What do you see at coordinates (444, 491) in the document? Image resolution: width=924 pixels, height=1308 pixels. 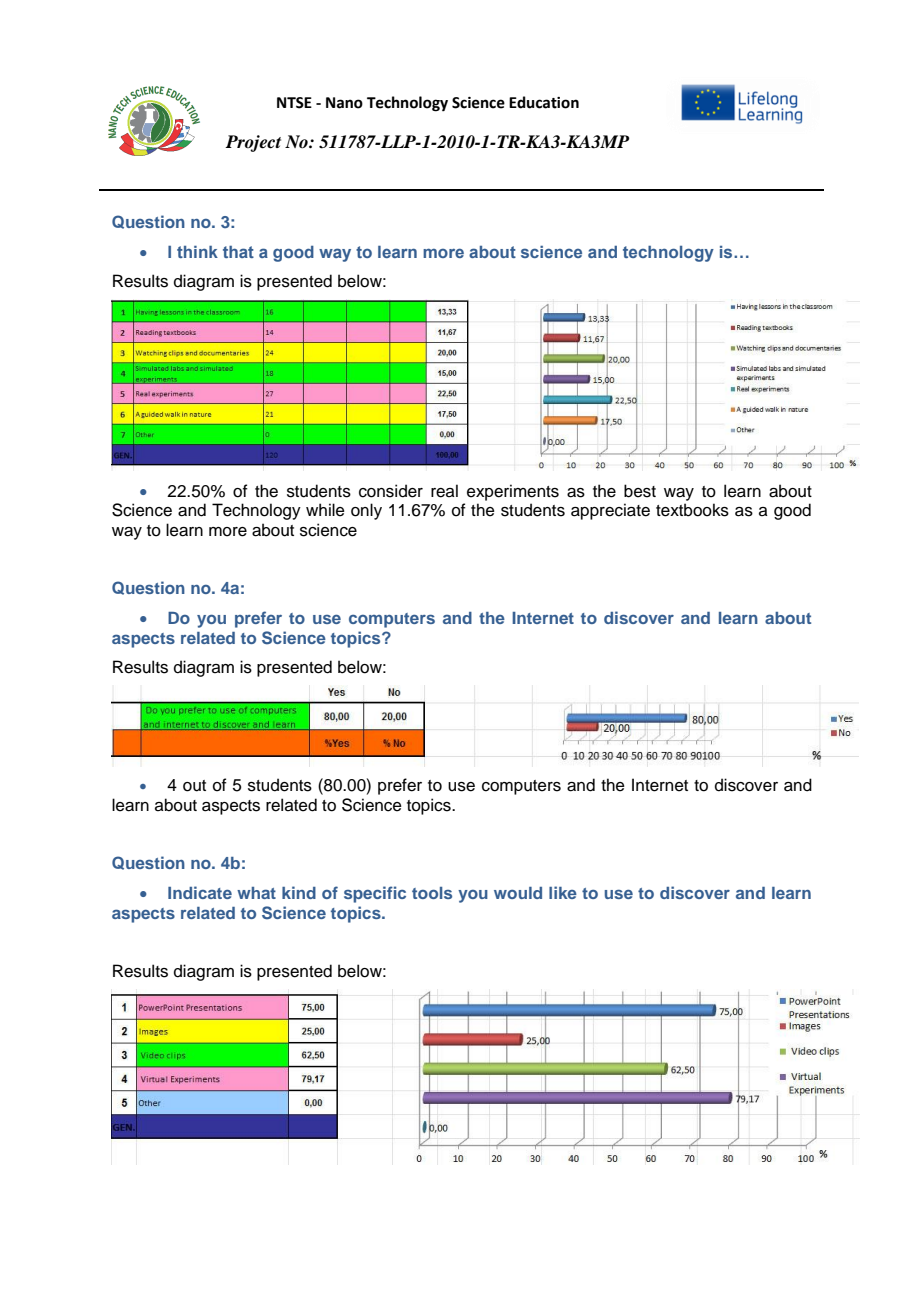 I see `real` at bounding box center [444, 491].
